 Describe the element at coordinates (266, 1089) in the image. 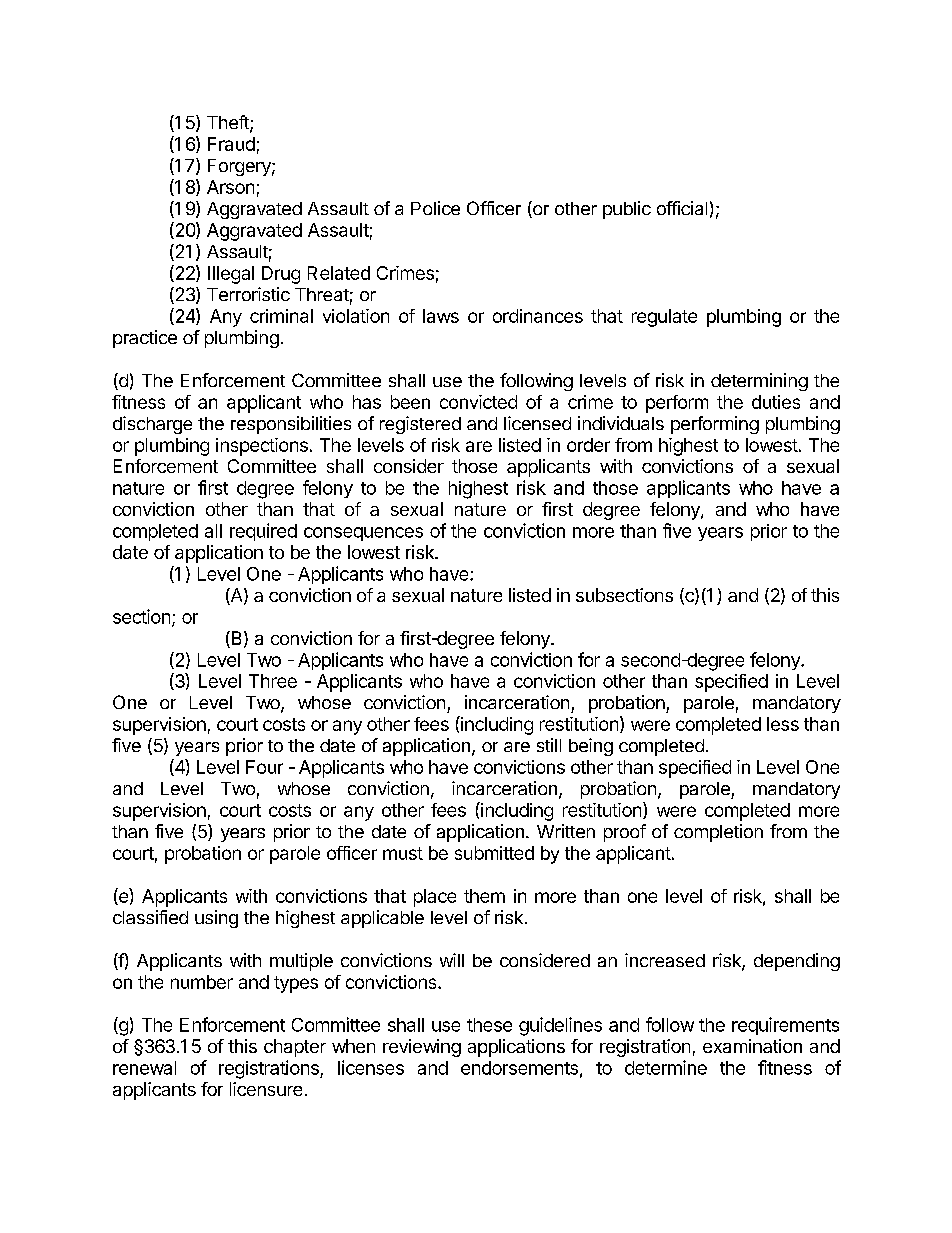

I see `licensure` at that location.
